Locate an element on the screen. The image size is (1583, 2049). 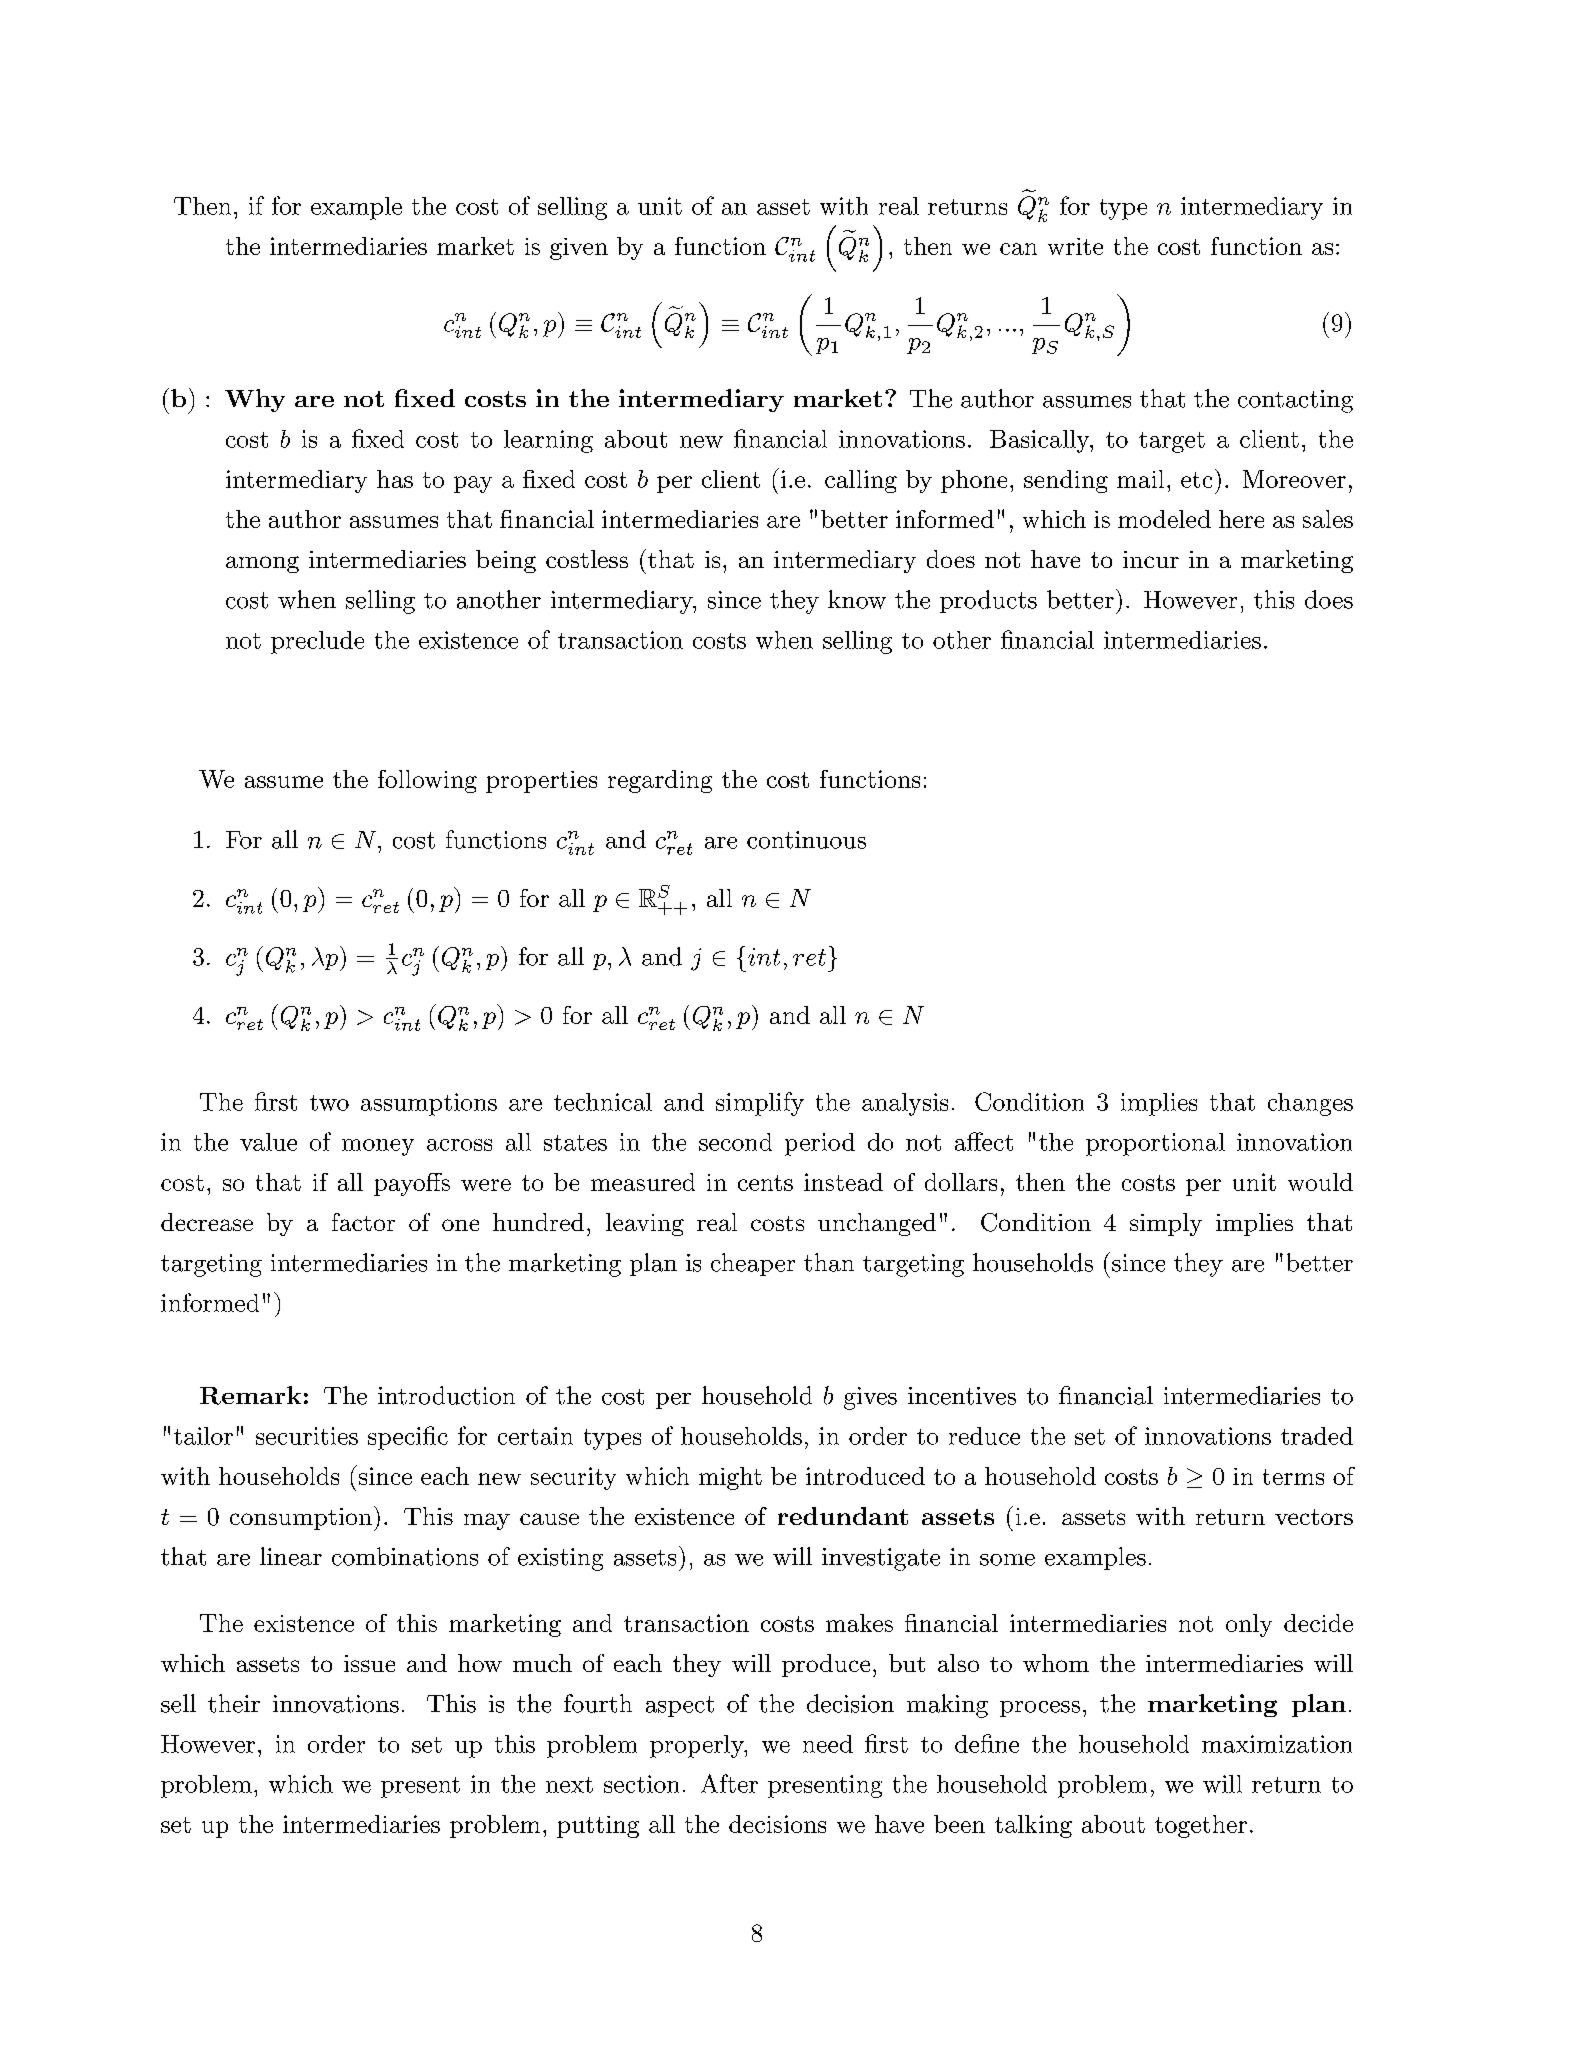
consumption is located at coordinates (301, 1519).
